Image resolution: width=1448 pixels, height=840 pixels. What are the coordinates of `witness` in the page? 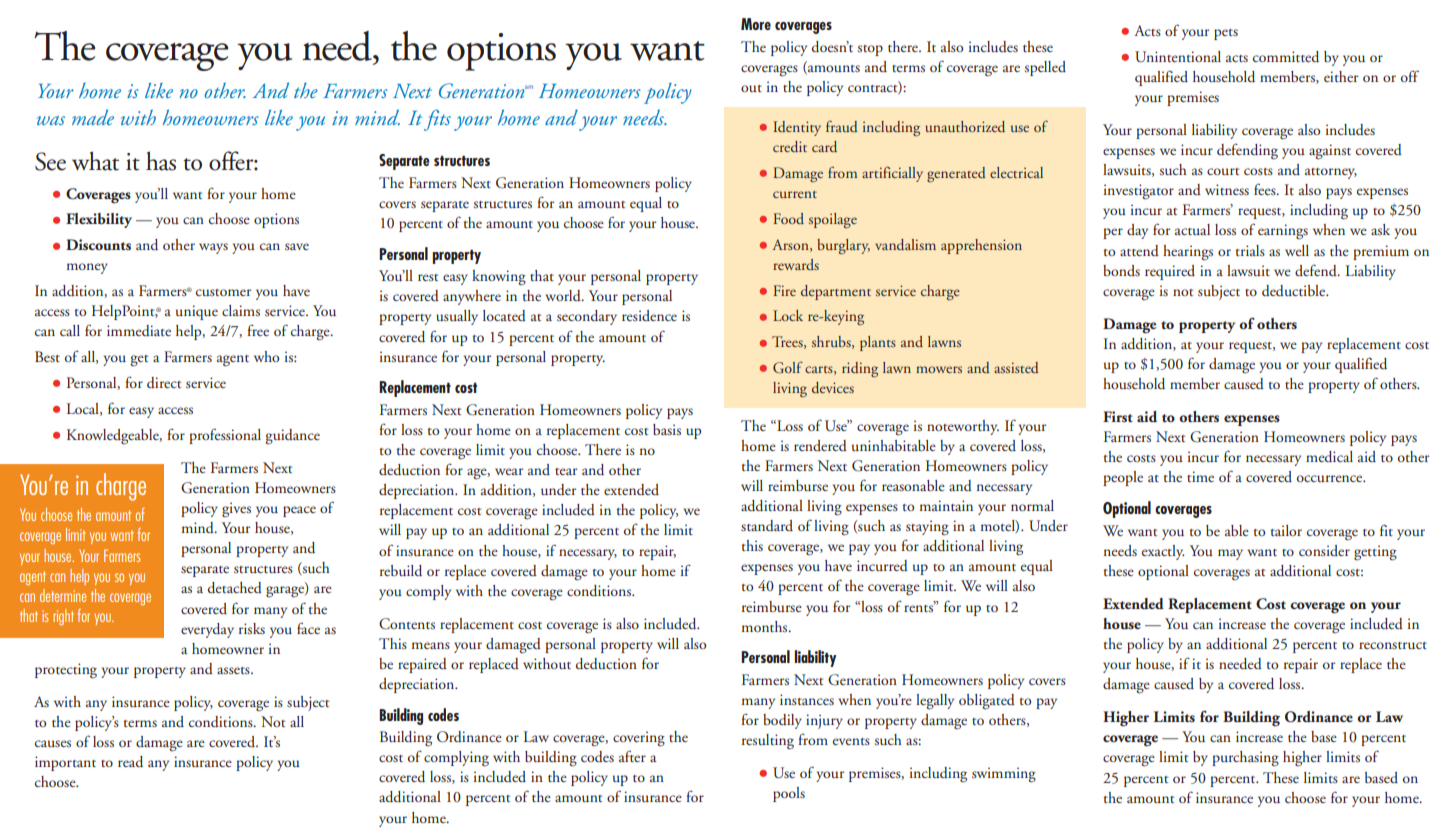 It's located at (1227, 189).
